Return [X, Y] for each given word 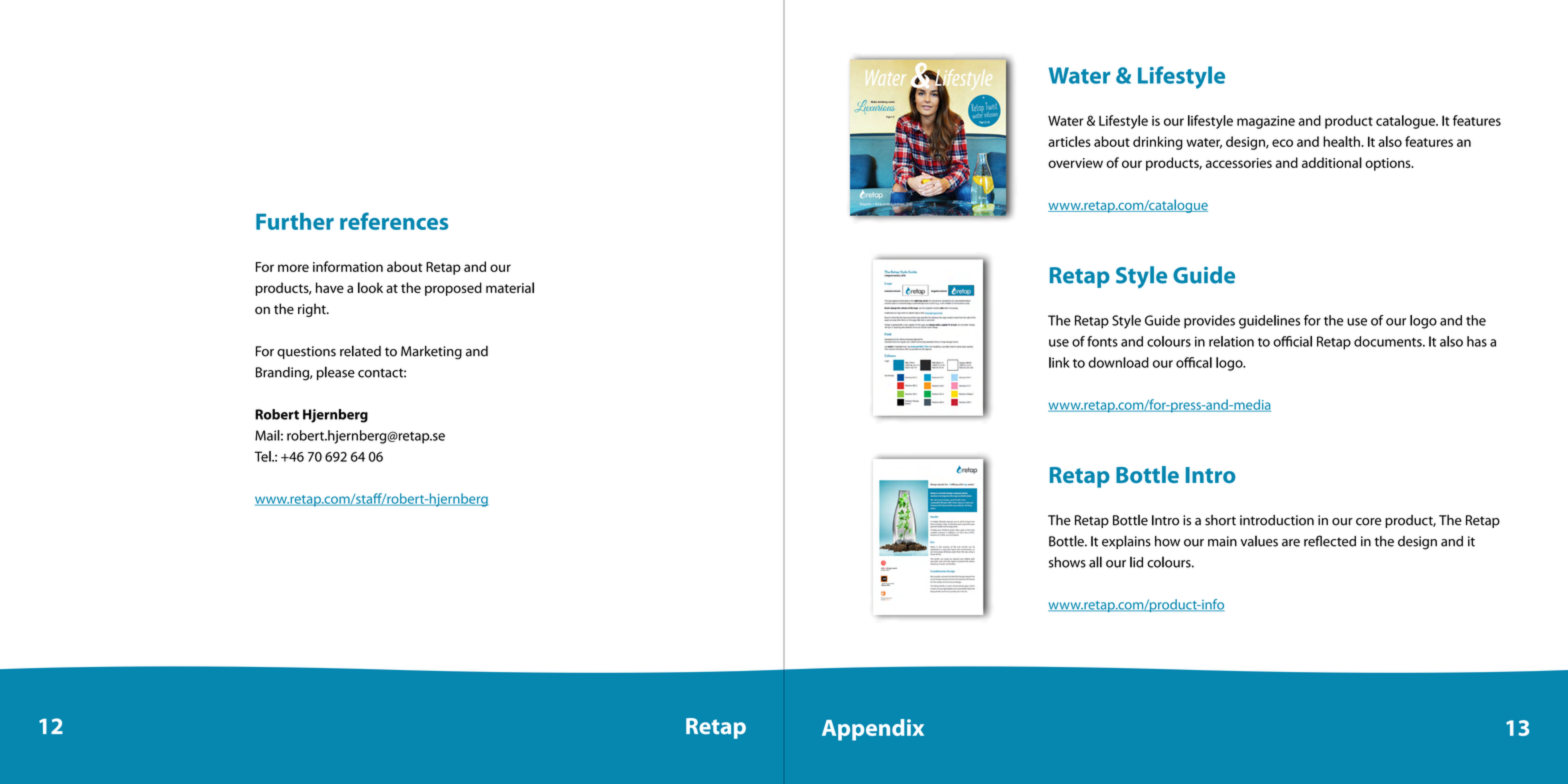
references [394, 221]
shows [1067, 562]
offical [1194, 362]
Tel [263, 456]
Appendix [873, 730]
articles [1069, 141]
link [1059, 362]
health [1342, 141]
